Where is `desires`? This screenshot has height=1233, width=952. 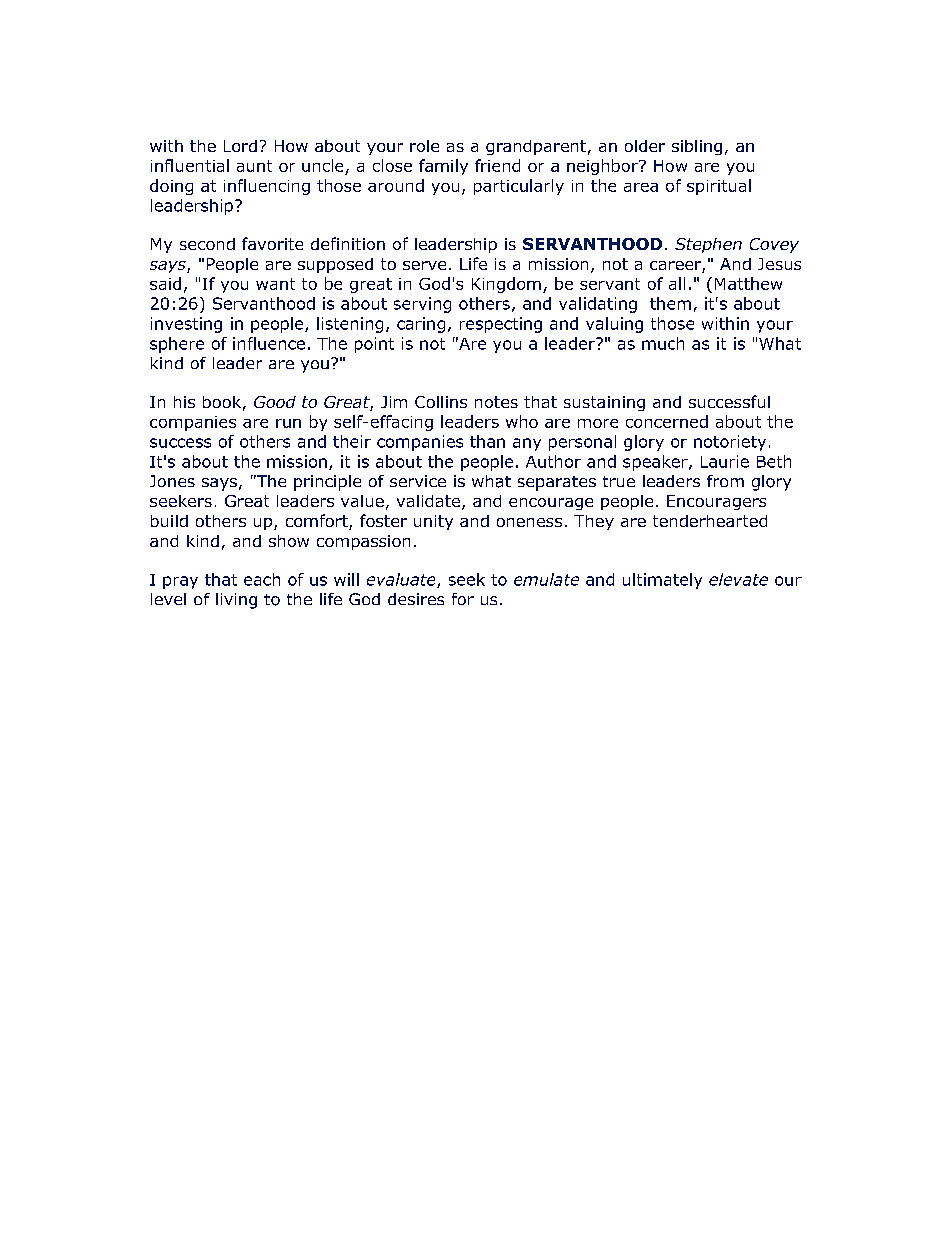
desires is located at coordinates (416, 599).
